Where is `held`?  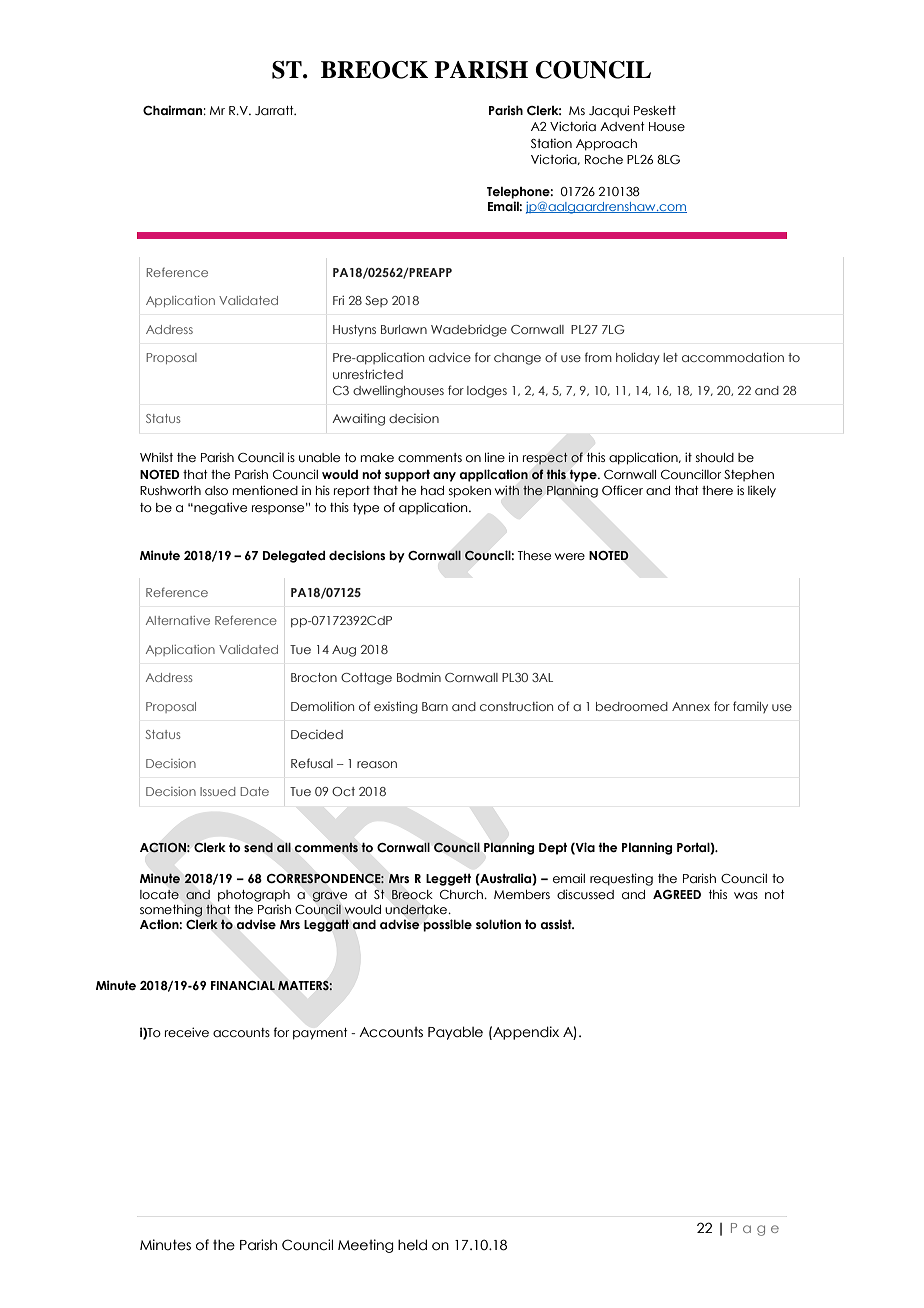
held is located at coordinates (412, 1245).
